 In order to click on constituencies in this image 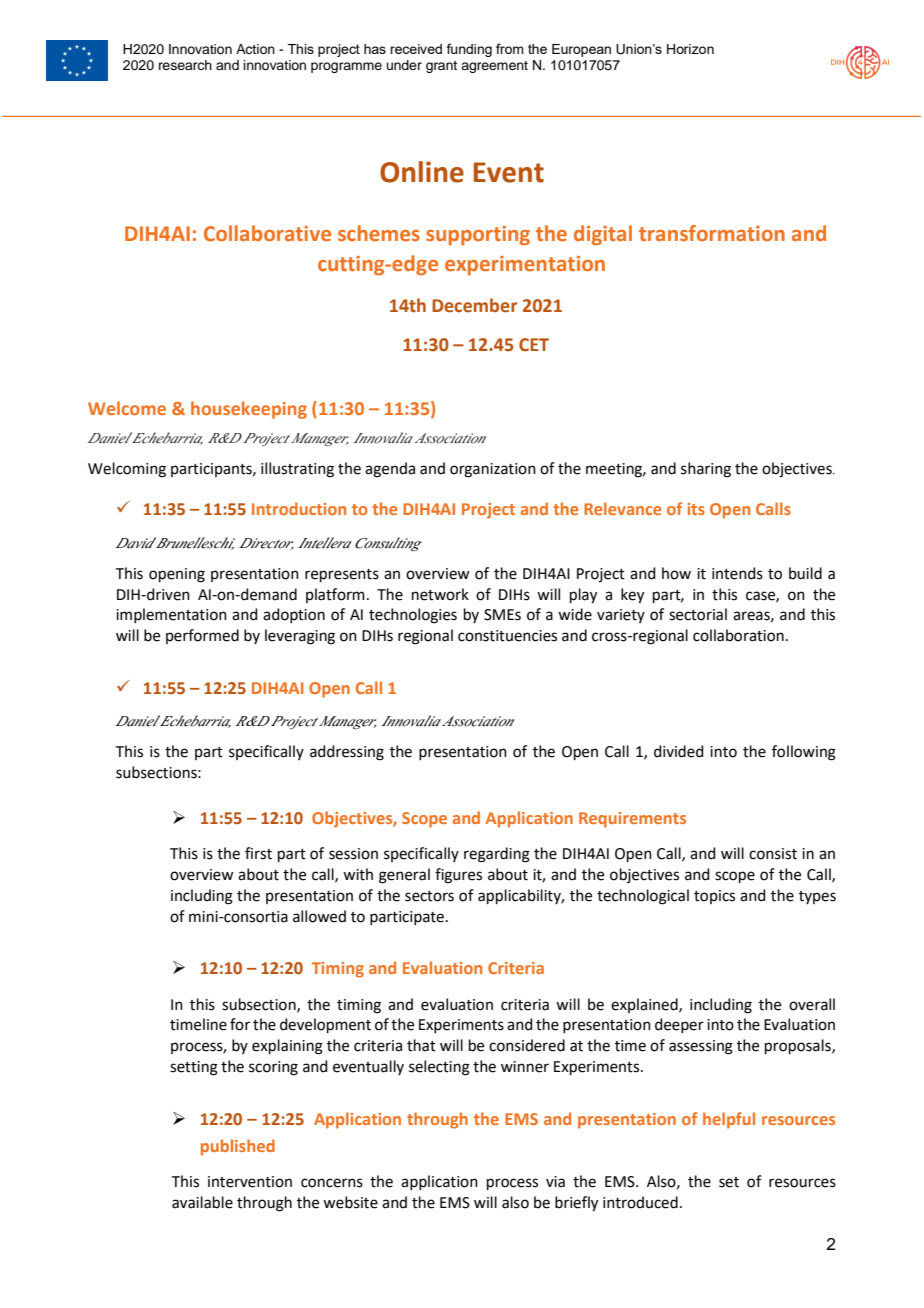, I will do `click(507, 636)`.
